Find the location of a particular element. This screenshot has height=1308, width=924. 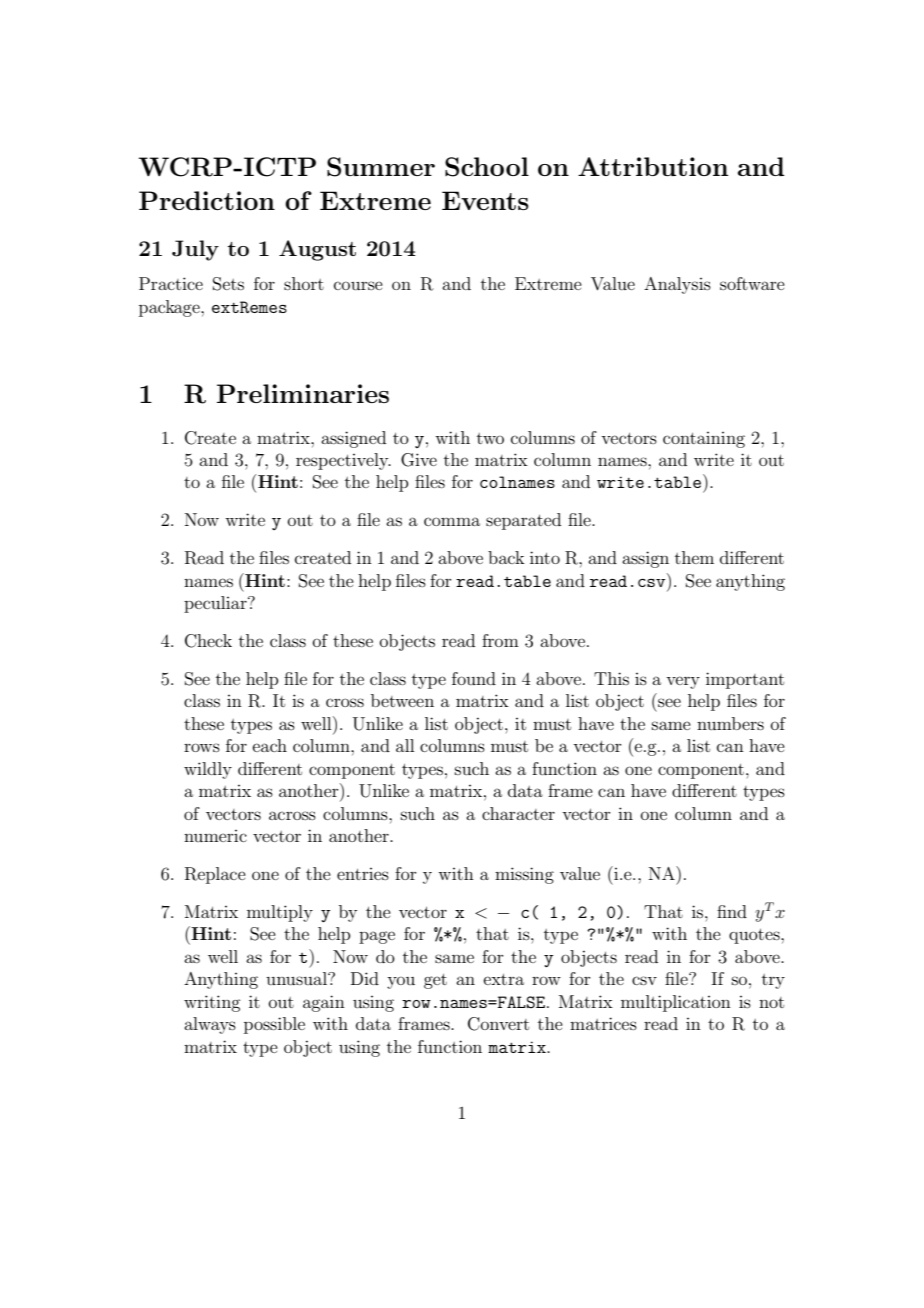

Prediction is located at coordinates (207, 200).
